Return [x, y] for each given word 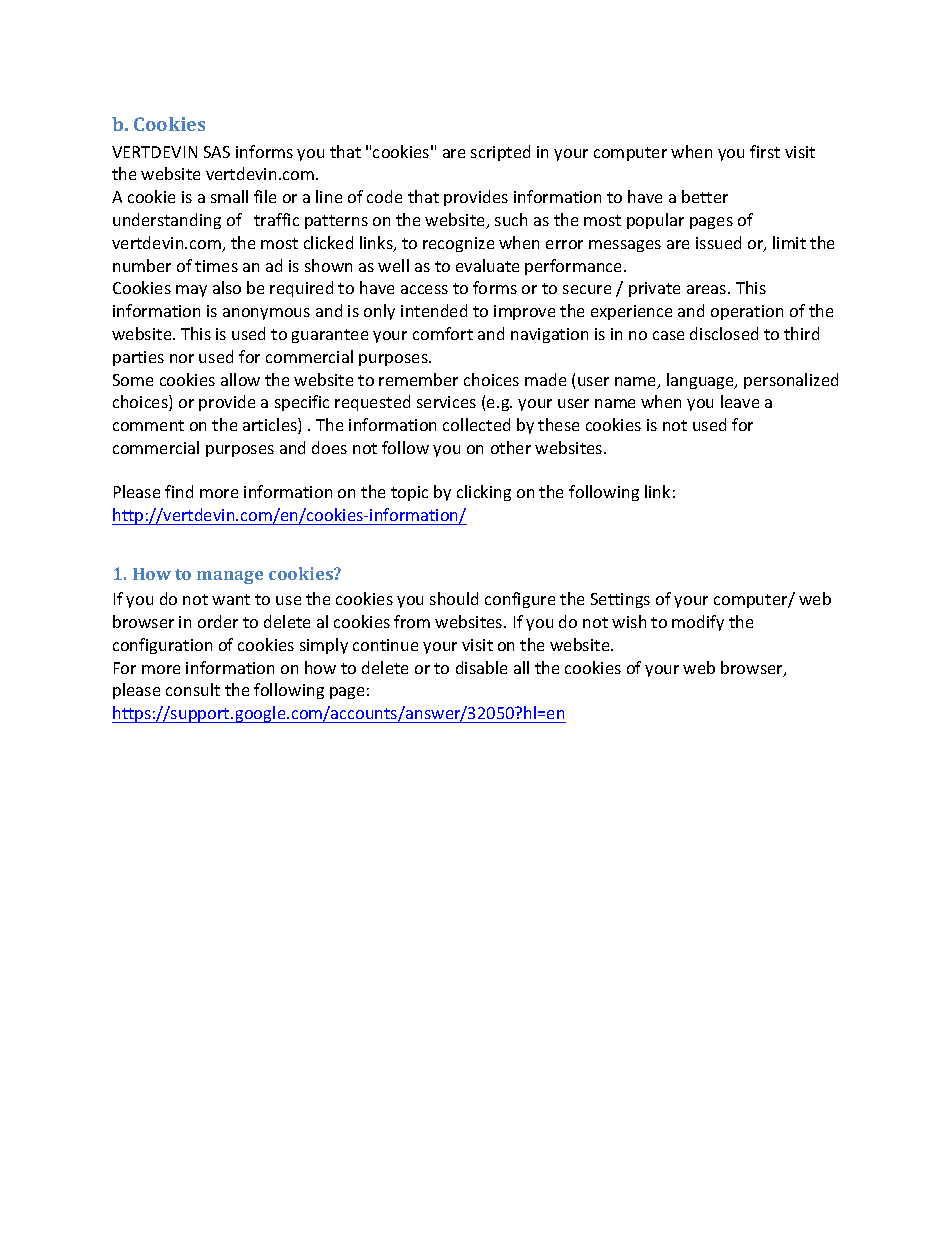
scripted [500, 153]
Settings [620, 600]
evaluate [487, 265]
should [454, 598]
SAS [217, 152]
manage [230, 577]
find [179, 491]
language [702, 381]
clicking [484, 493]
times [216, 266]
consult [193, 689]
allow [240, 379]
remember [418, 379]
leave [740, 401]
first [765, 151]
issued [718, 242]
